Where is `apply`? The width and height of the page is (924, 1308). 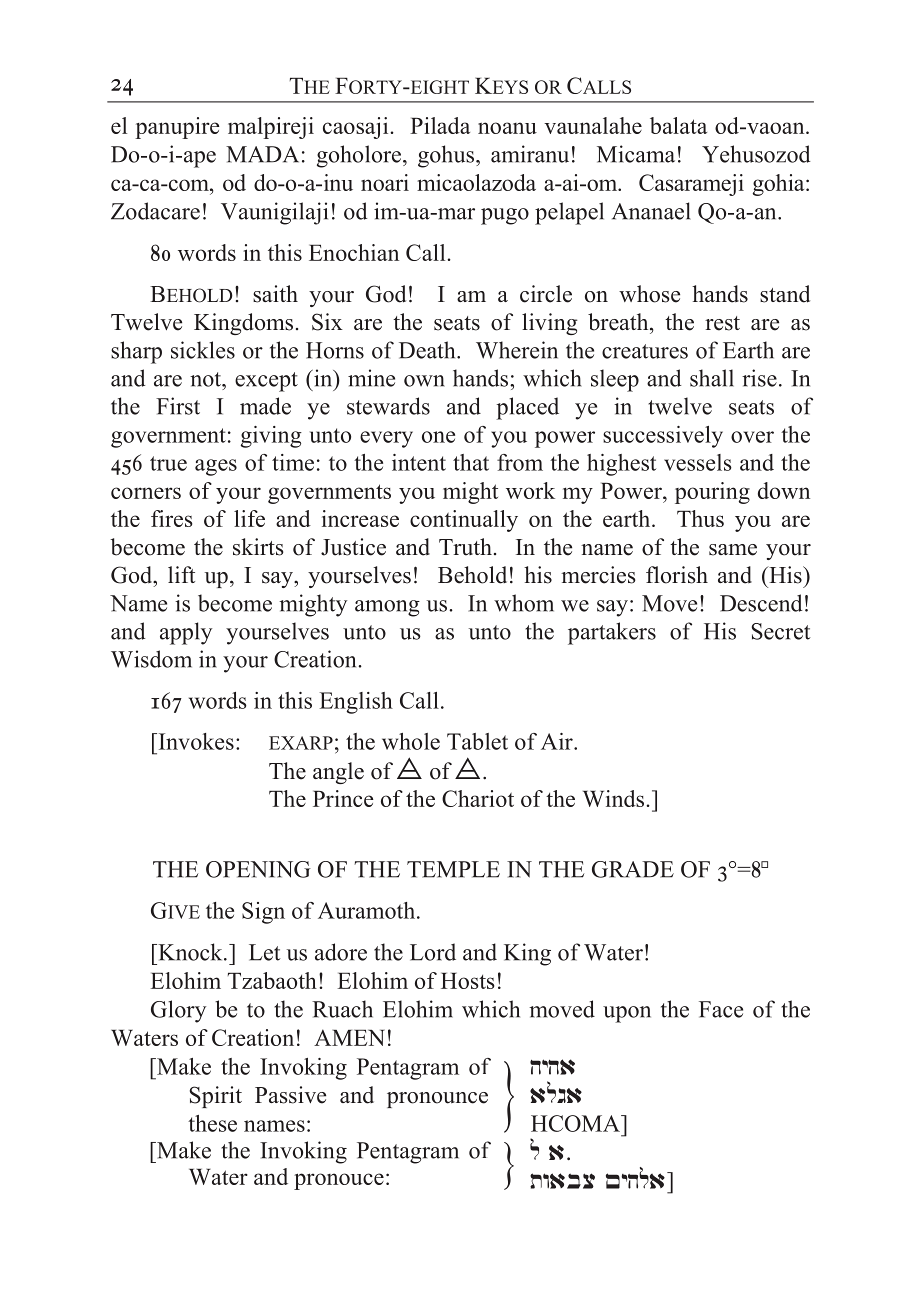
apply is located at coordinates (186, 633).
